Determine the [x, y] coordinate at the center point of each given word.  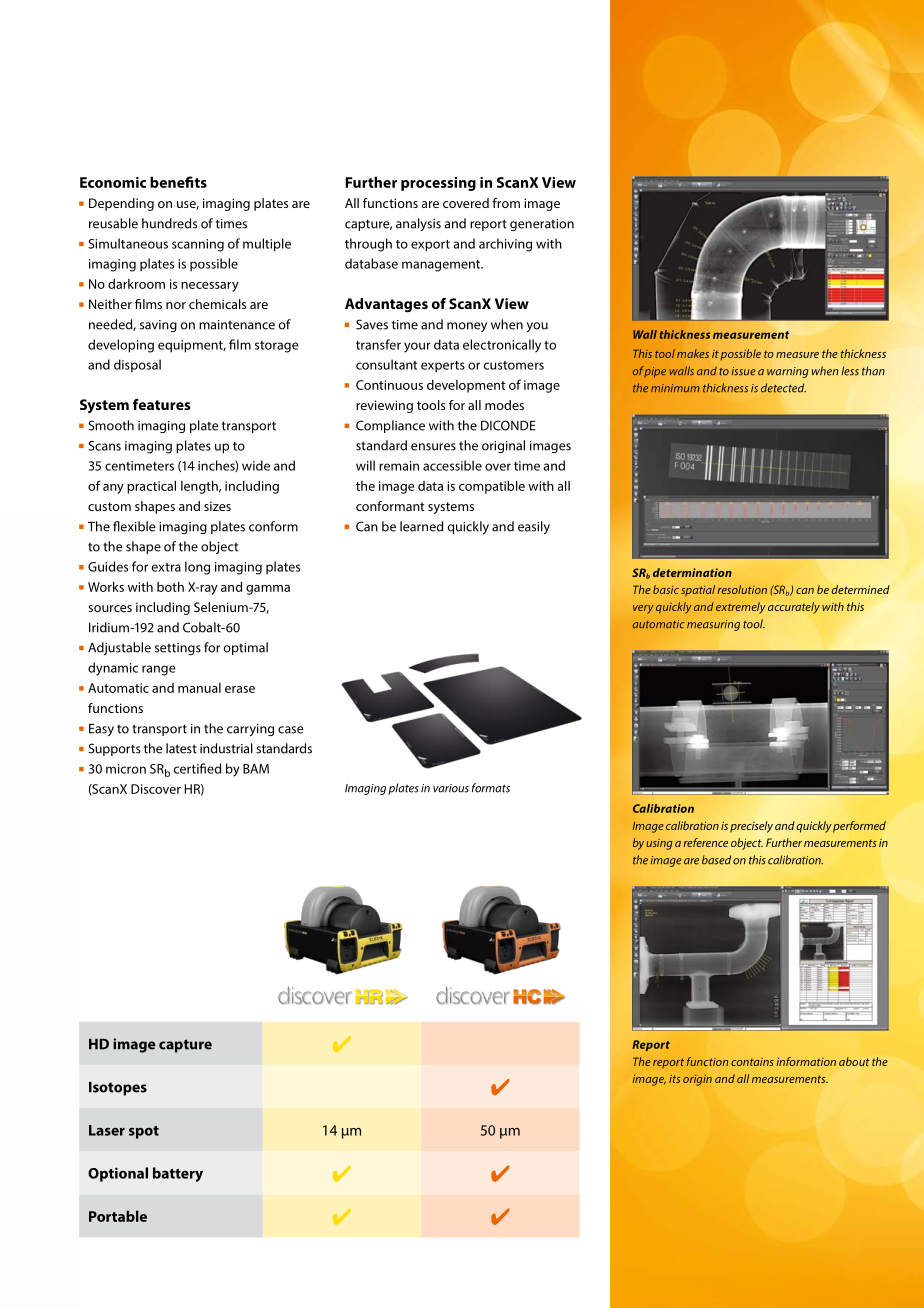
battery [178, 1174]
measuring [713, 625]
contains [752, 1062]
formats [491, 788]
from [506, 203]
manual [199, 688]
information [806, 1061]
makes [693, 353]
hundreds [169, 223]
